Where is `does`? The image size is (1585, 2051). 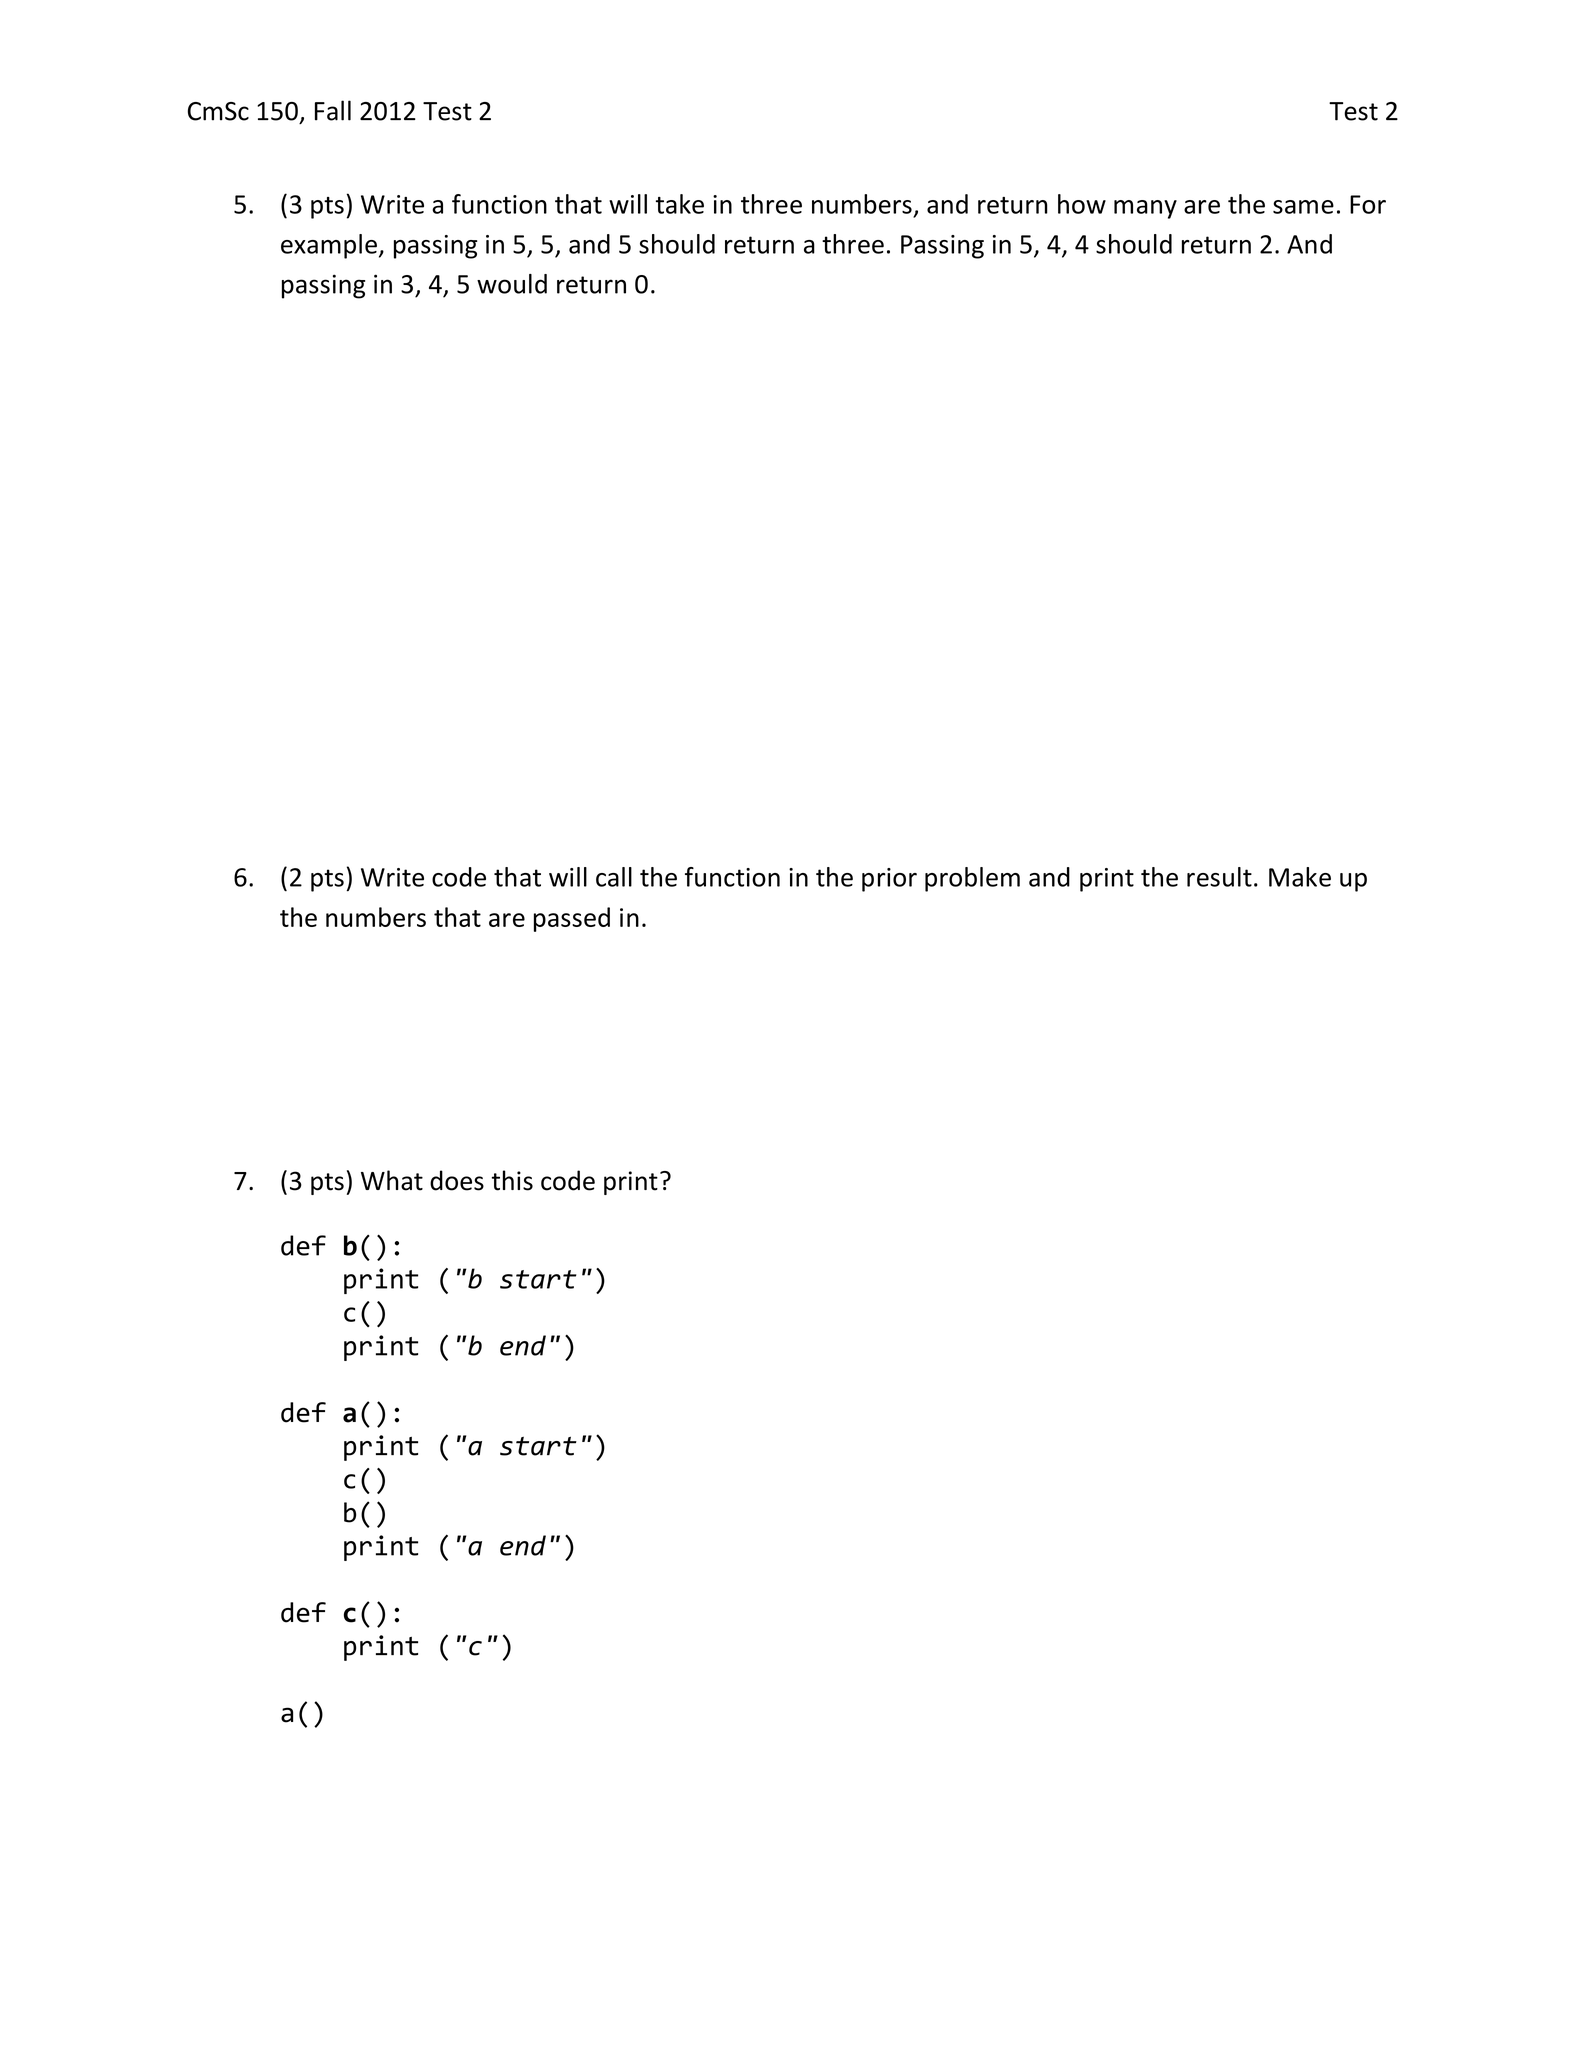
does is located at coordinates (457, 1180).
